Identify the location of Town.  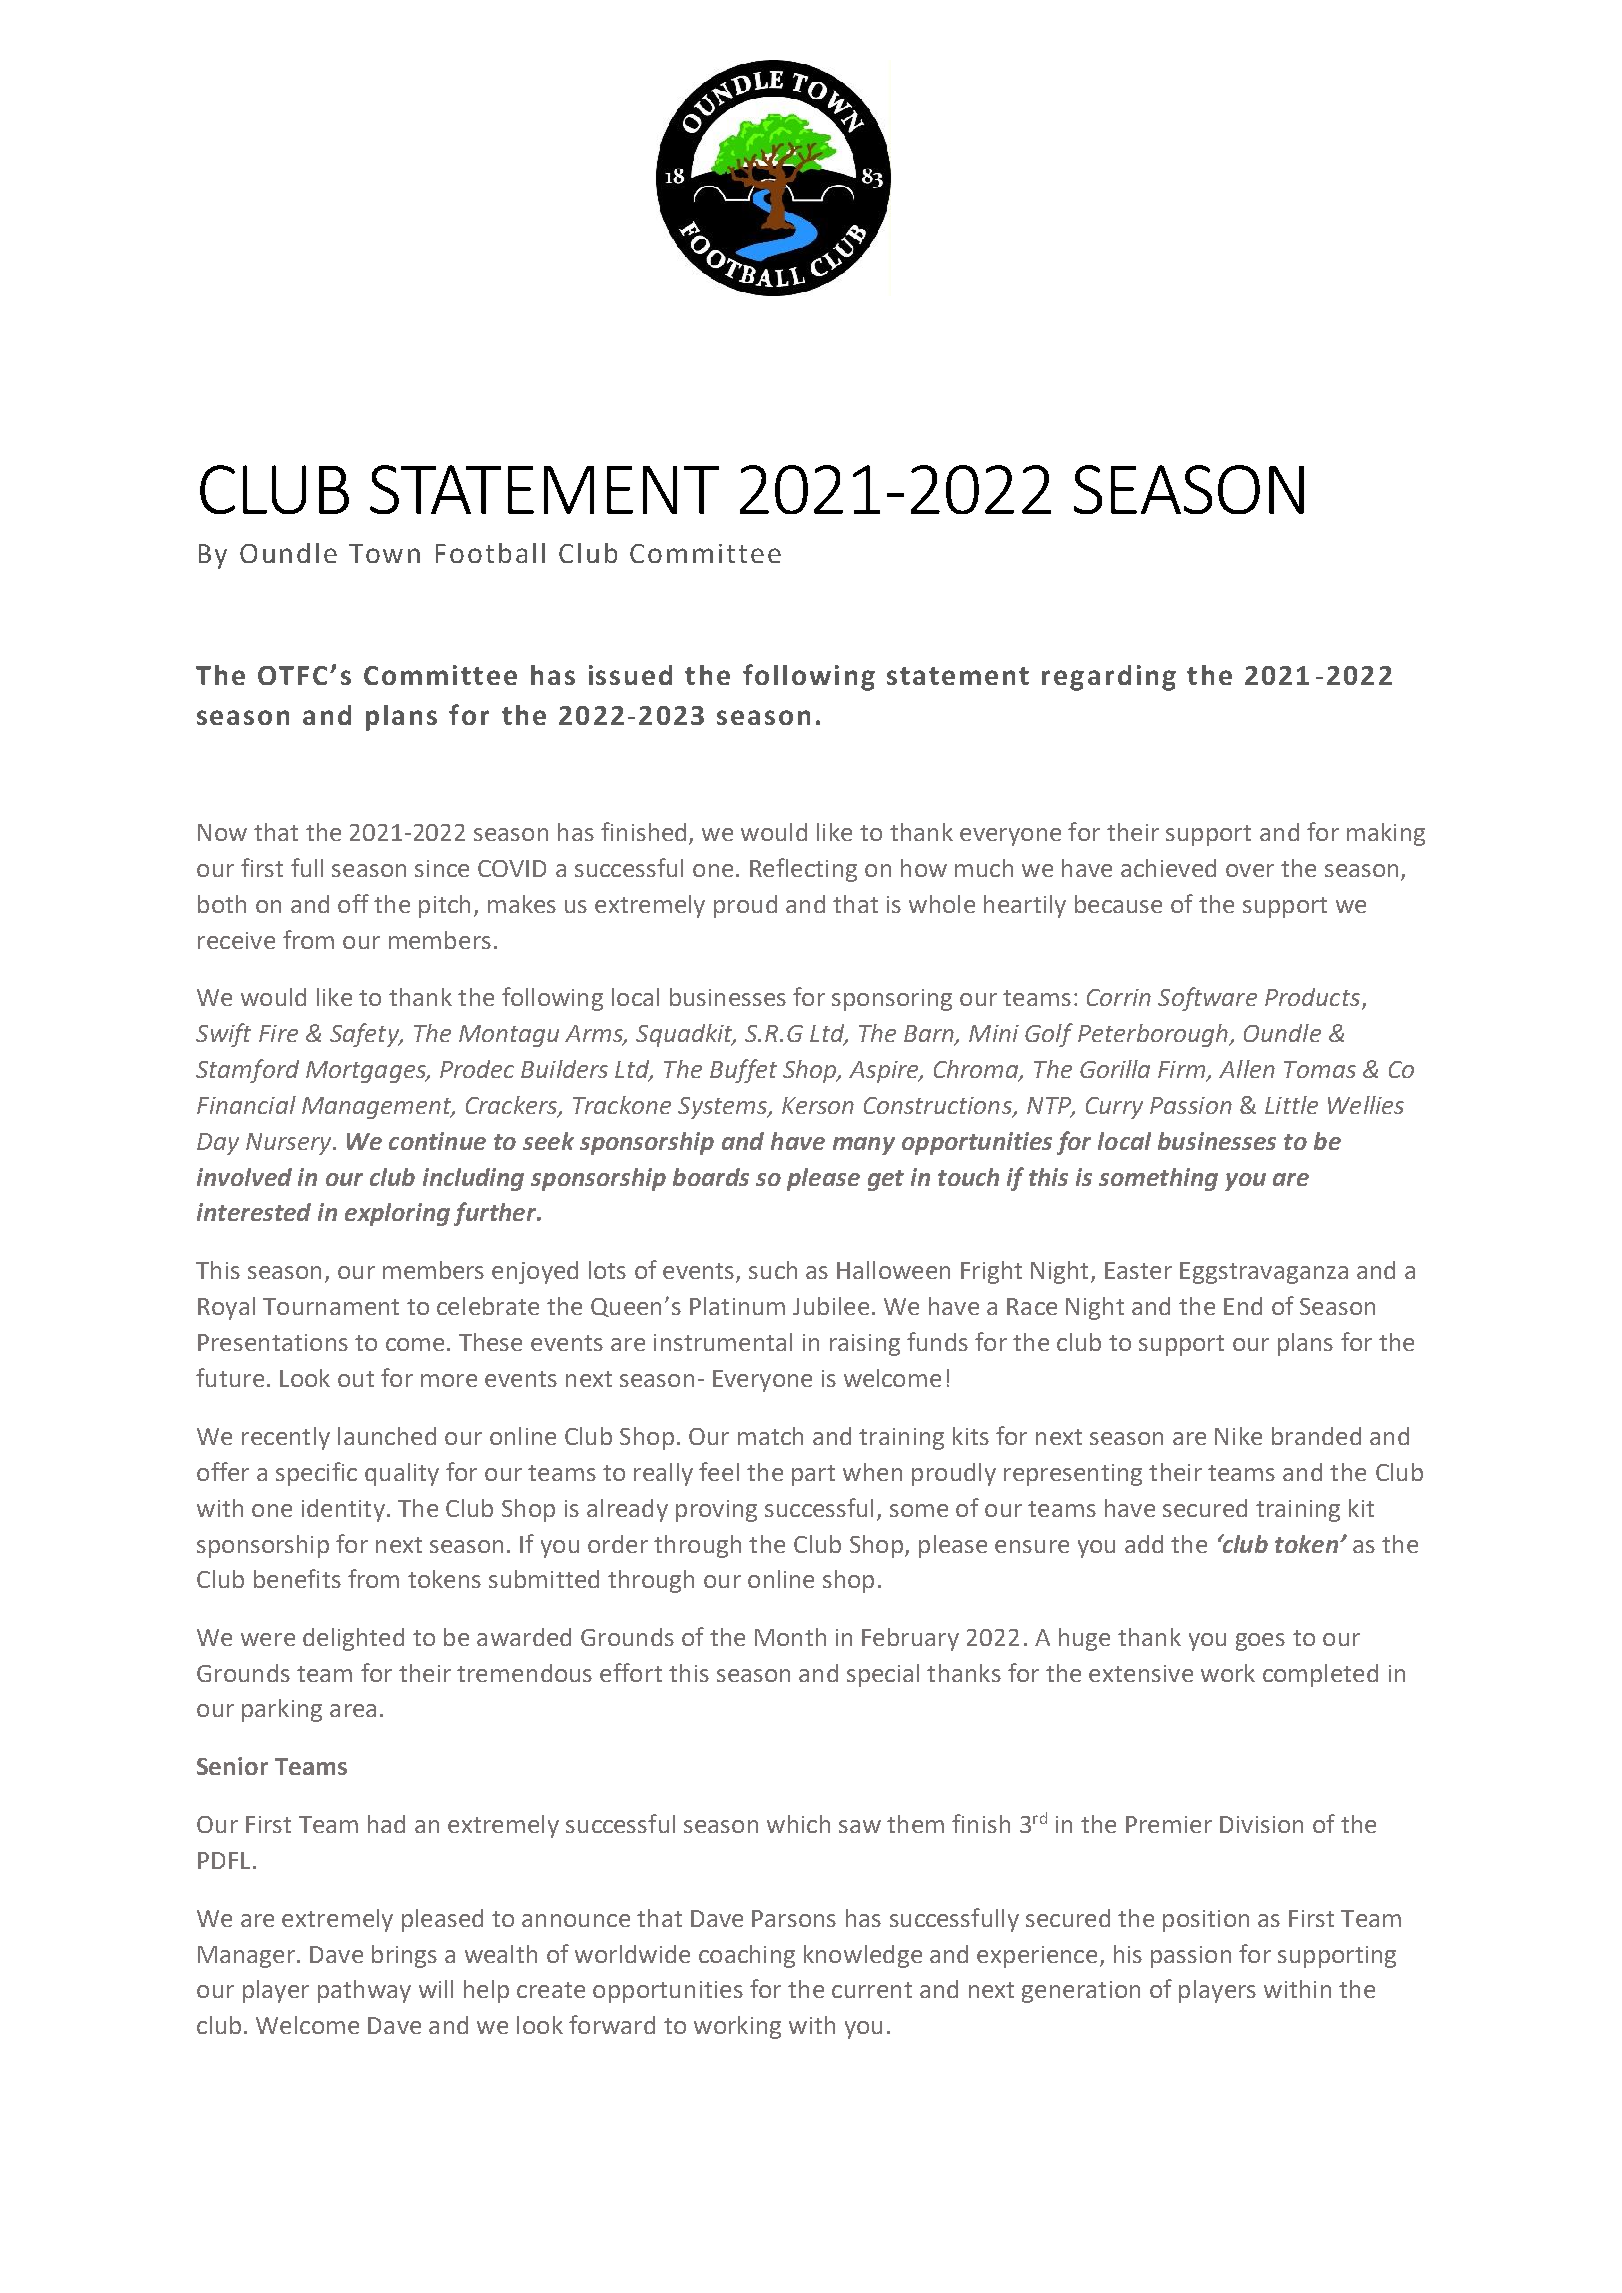
(384, 553).
